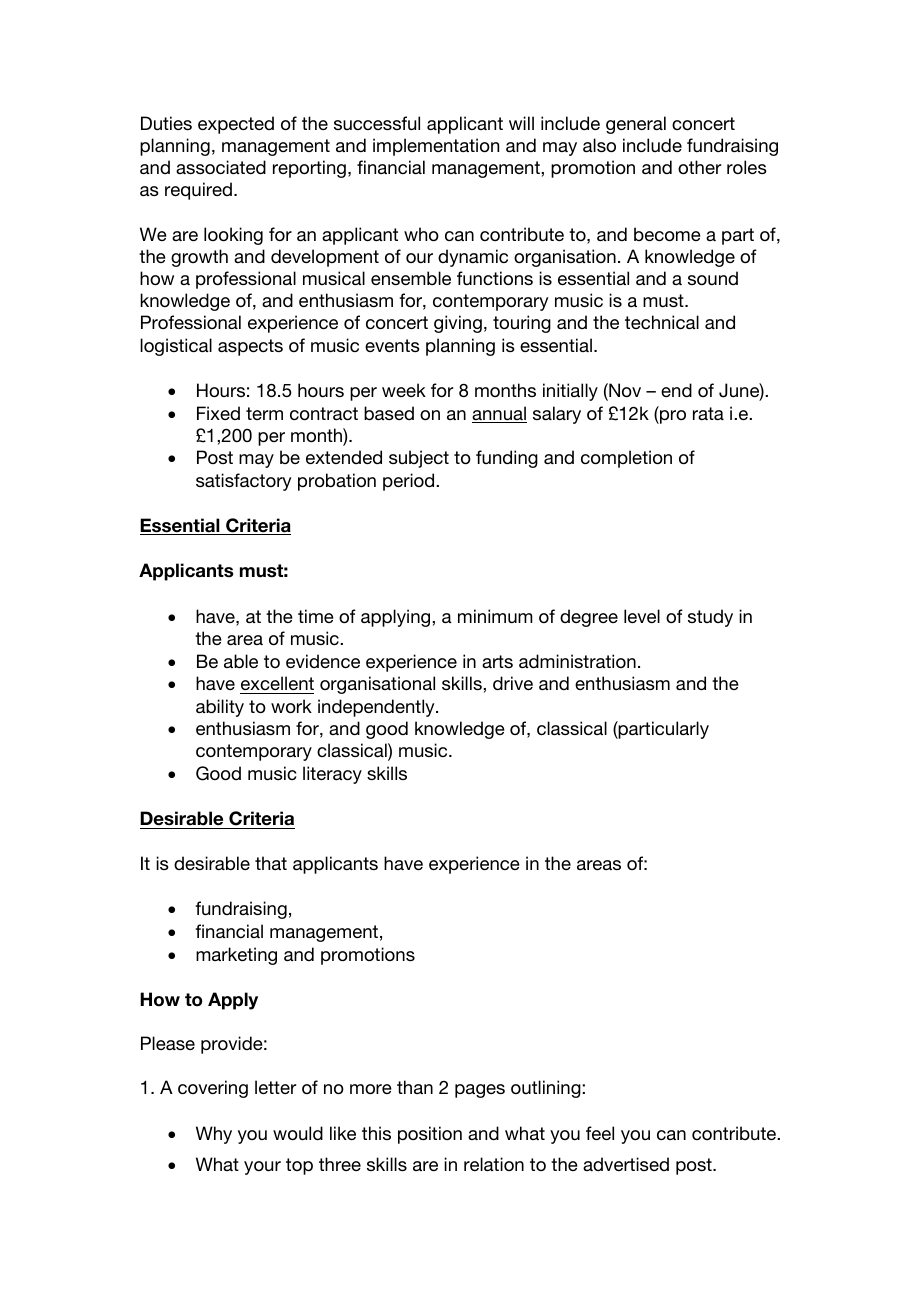  I want to click on literacy, so click(332, 775).
